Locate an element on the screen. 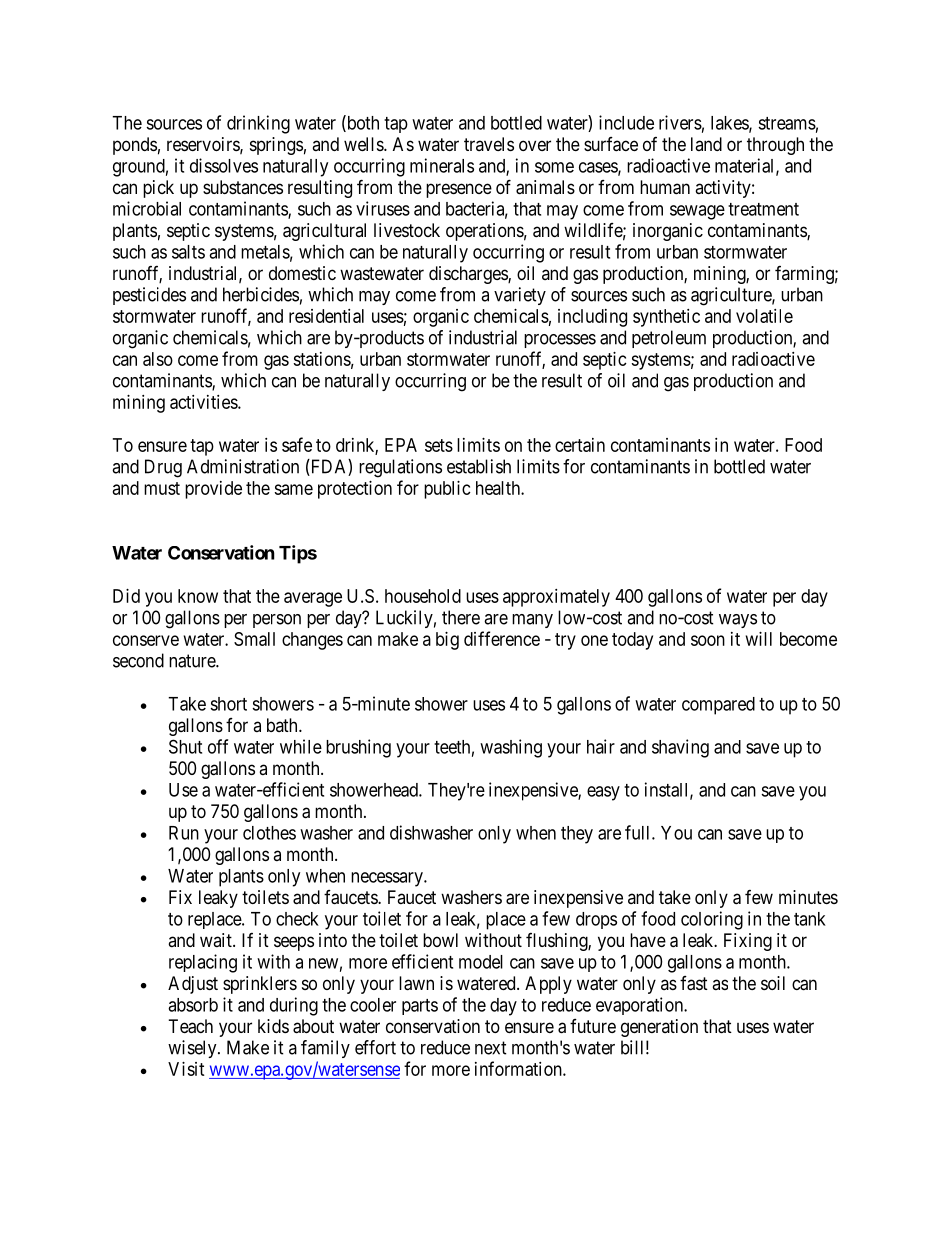 The image size is (952, 1233). travels is located at coordinates (489, 144).
